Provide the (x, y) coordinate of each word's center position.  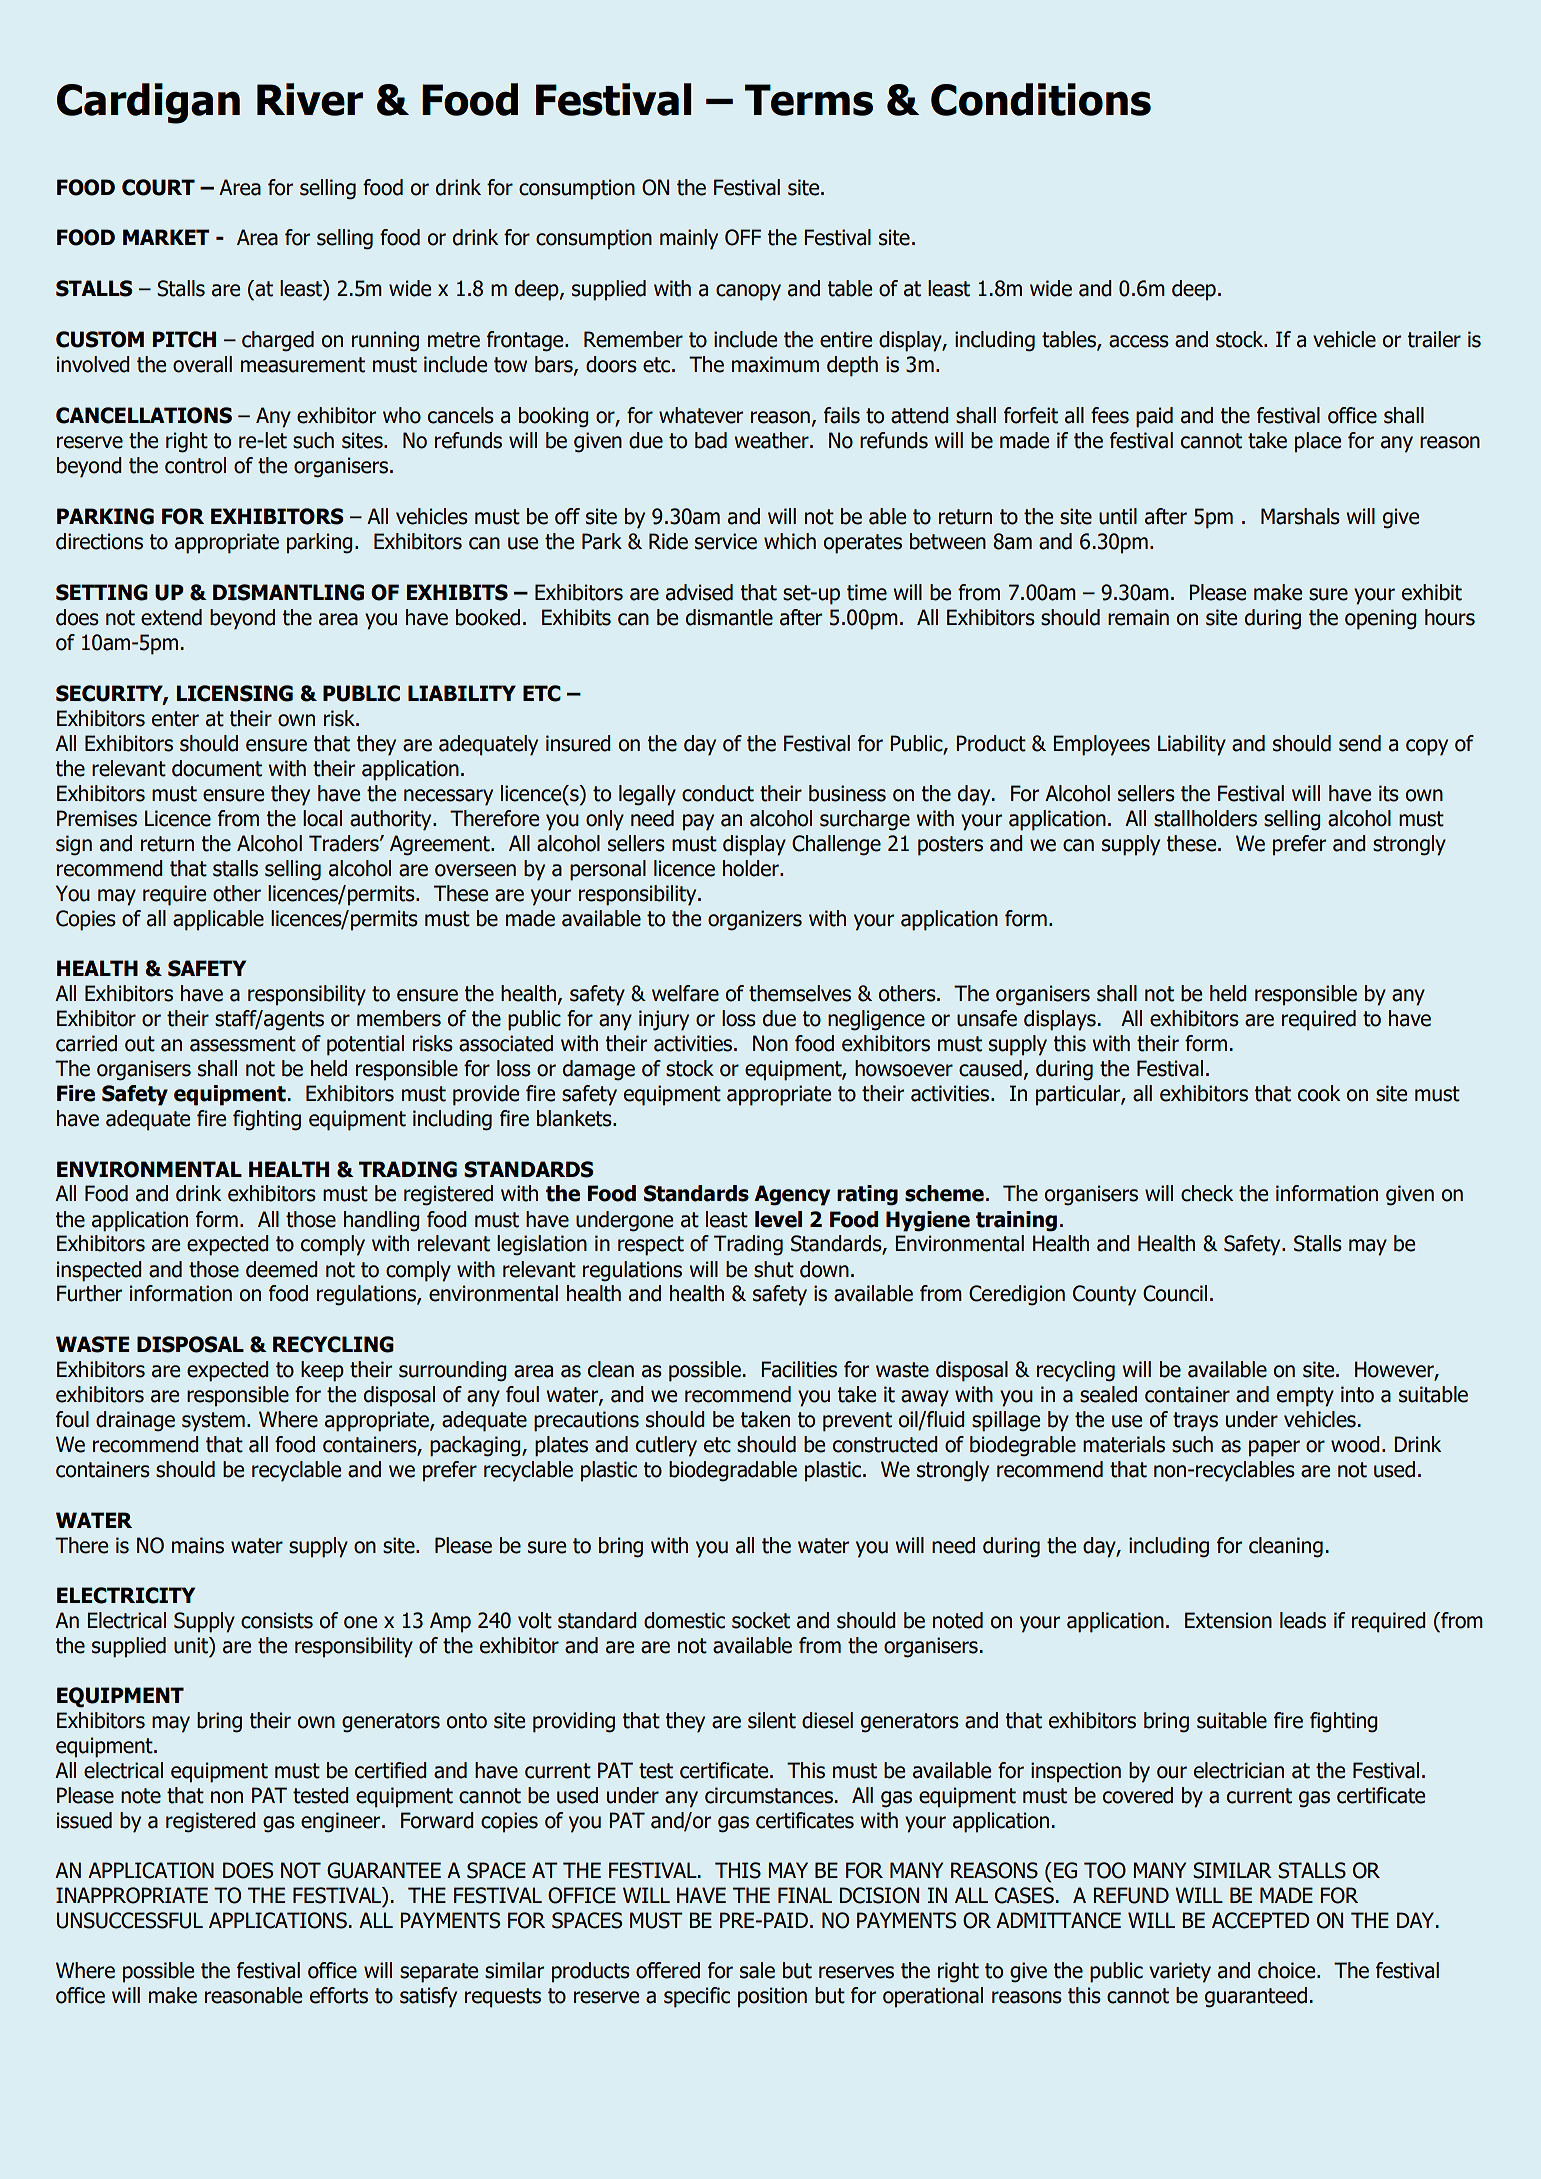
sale (757, 1970)
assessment (243, 1044)
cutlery (666, 1446)
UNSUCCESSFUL (130, 1920)
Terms (809, 100)
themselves (800, 993)
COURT (158, 187)
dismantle (729, 617)
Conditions (1041, 99)
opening (1381, 619)
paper (1274, 1448)
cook (1319, 1093)
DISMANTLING (288, 592)
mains (198, 1545)
